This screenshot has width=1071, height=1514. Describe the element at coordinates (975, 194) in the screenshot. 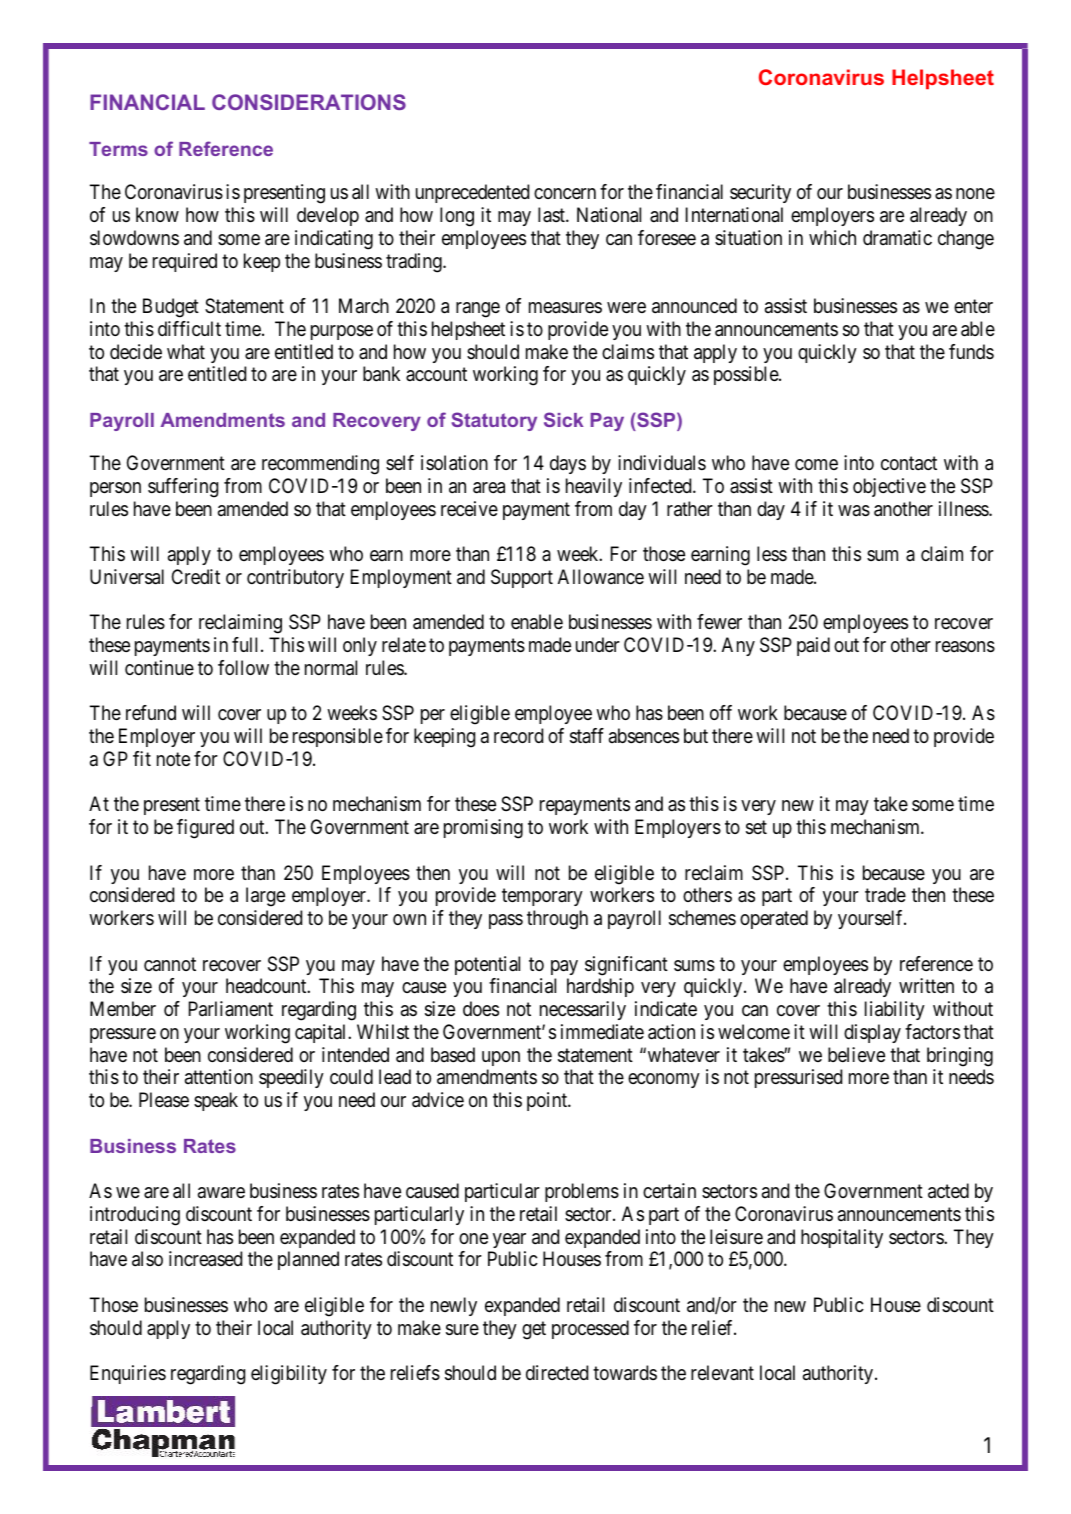

I see `none` at that location.
